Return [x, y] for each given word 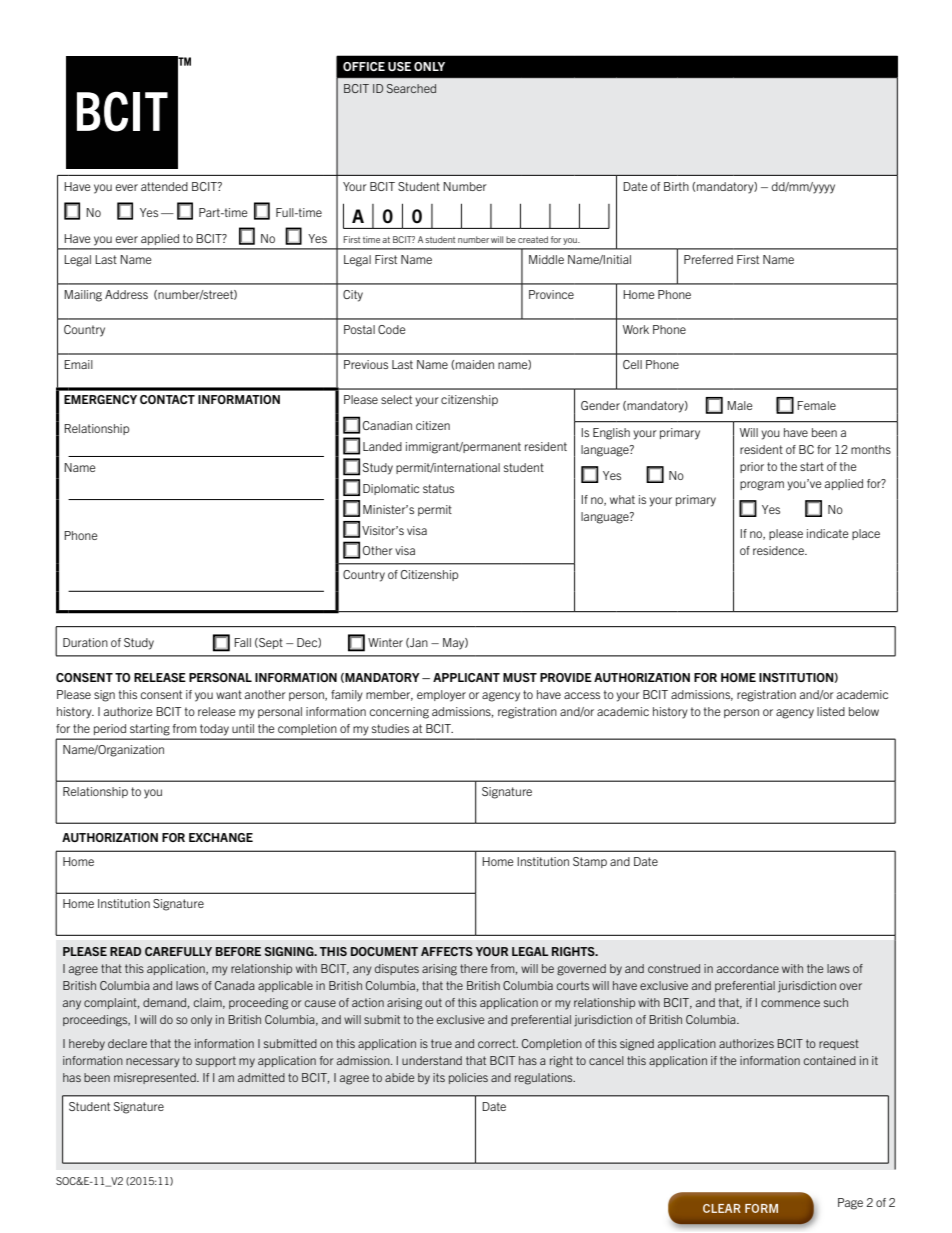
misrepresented [156, 1078]
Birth [676, 186]
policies [468, 1078]
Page [850, 1204]
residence [779, 550]
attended [164, 186]
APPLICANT [466, 677]
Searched [411, 88]
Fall [242, 642]
